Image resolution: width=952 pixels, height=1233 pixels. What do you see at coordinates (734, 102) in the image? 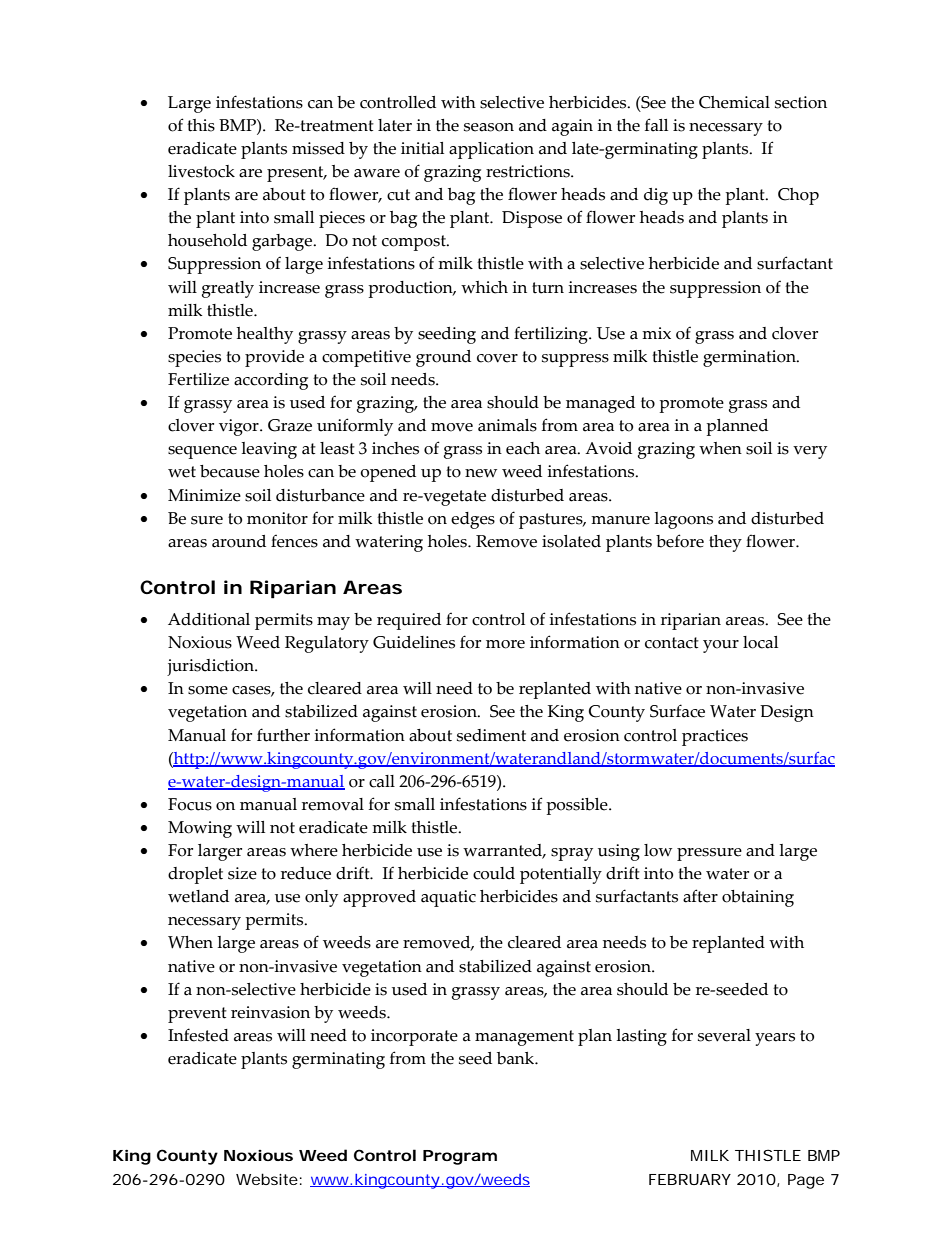
I see `Chemical` at bounding box center [734, 102].
